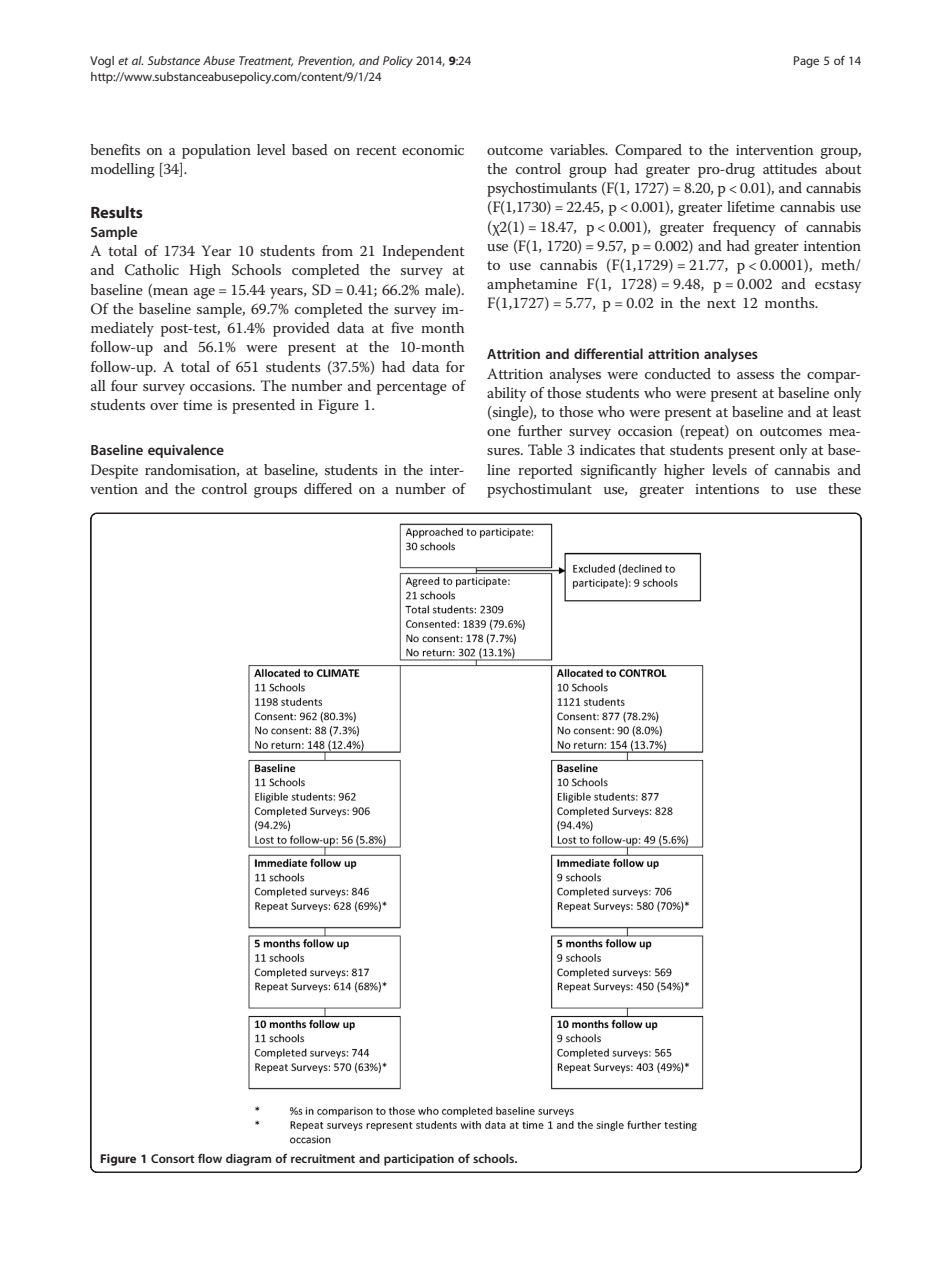 The width and height of the screenshot is (952, 1270). I want to click on recruitment, so click(323, 1158).
